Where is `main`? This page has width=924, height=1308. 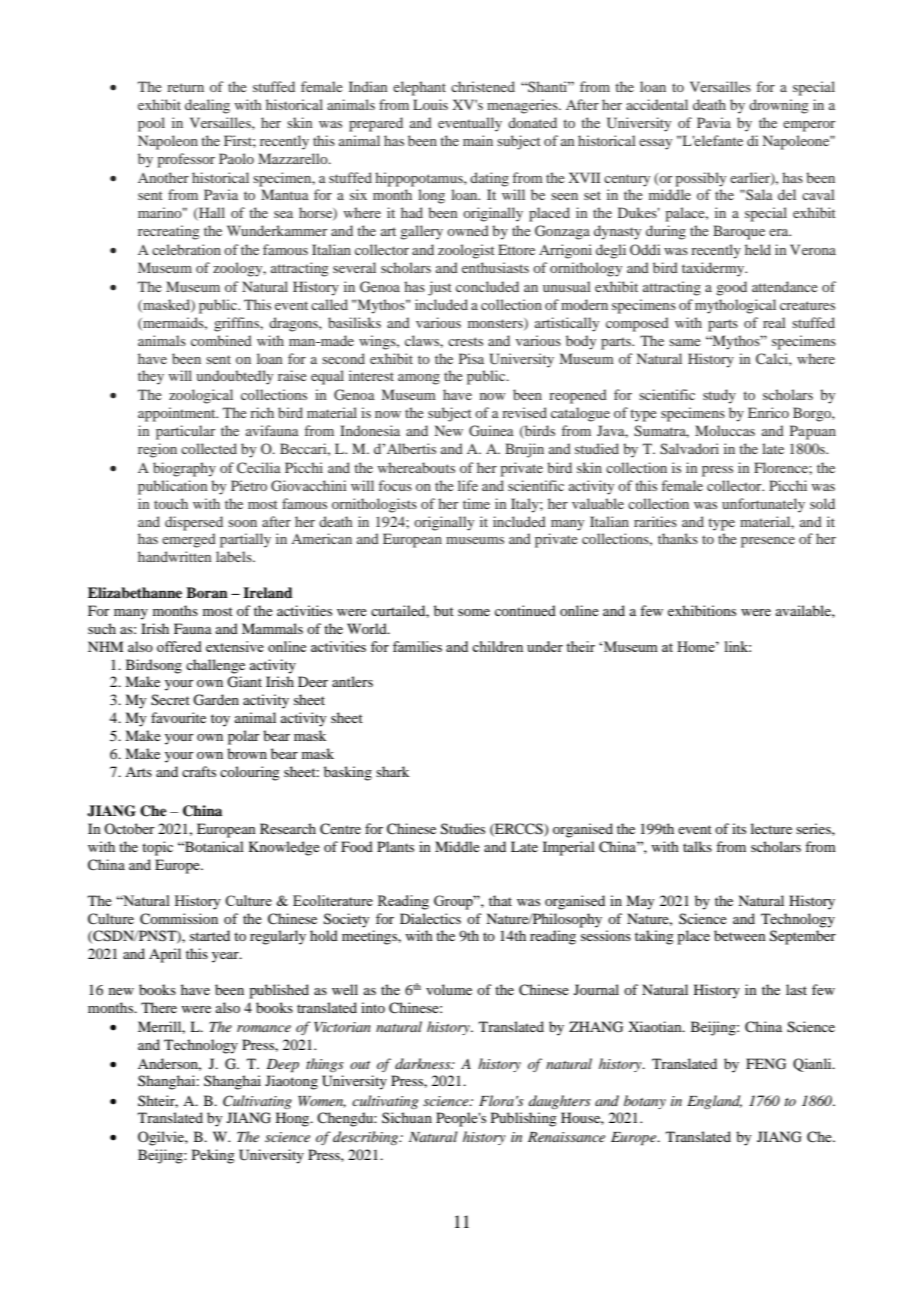 main is located at coordinates (478, 140).
